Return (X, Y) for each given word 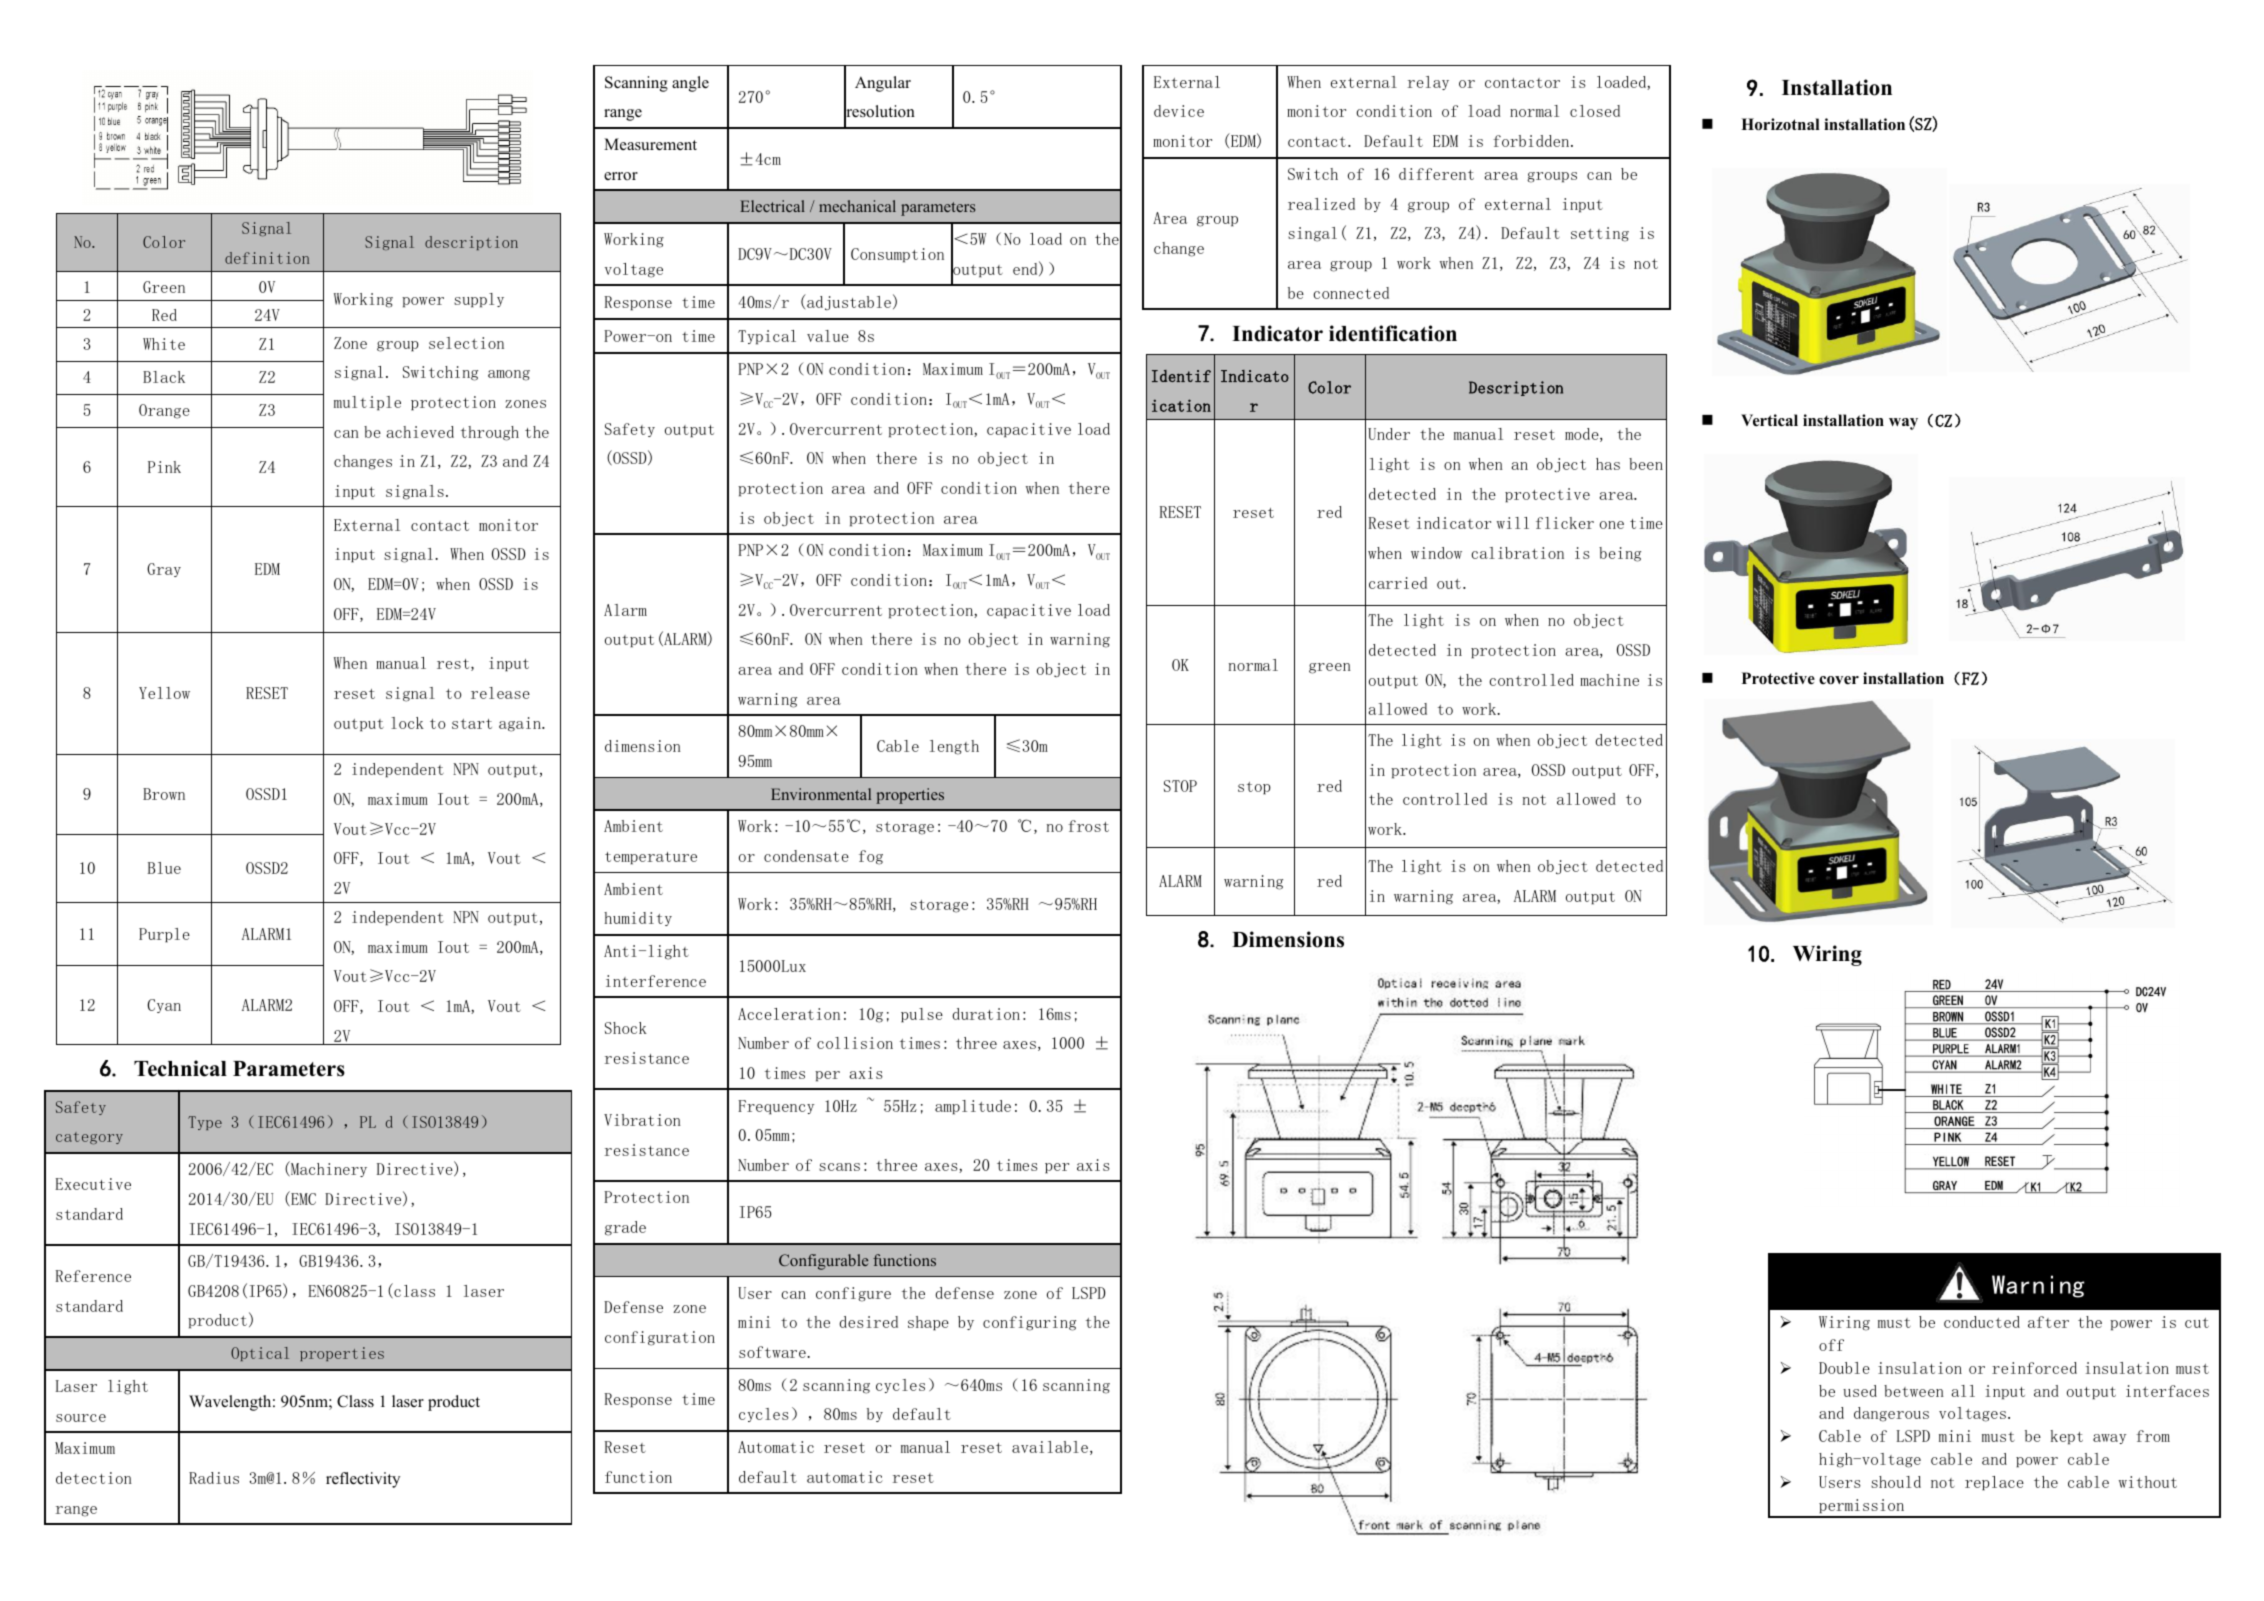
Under (1389, 434)
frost (1088, 826)
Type (205, 1123)
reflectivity (363, 1480)
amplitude (973, 1107)
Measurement (650, 144)
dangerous (1891, 1414)
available (1050, 1447)
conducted (1982, 1322)
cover (1839, 680)
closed (1595, 111)
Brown (164, 794)
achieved (420, 432)
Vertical (1769, 420)
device (1179, 111)
